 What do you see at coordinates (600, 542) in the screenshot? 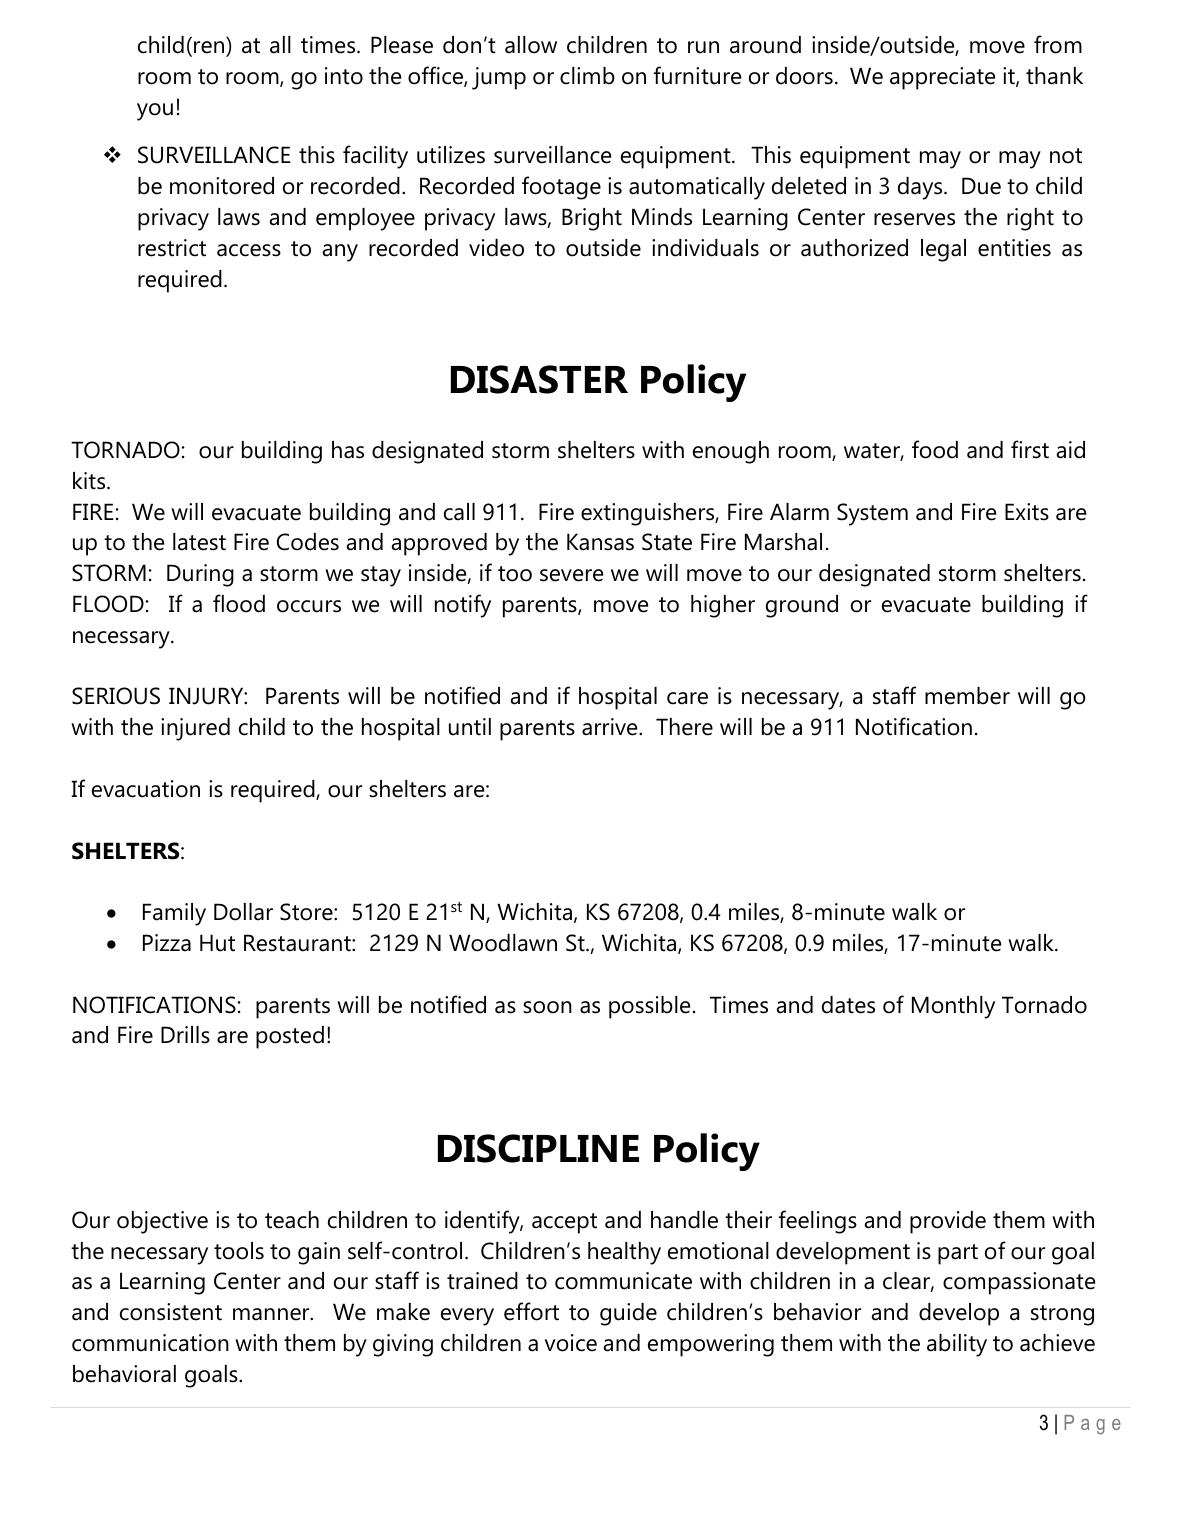
I see `Kansas` at bounding box center [600, 542].
